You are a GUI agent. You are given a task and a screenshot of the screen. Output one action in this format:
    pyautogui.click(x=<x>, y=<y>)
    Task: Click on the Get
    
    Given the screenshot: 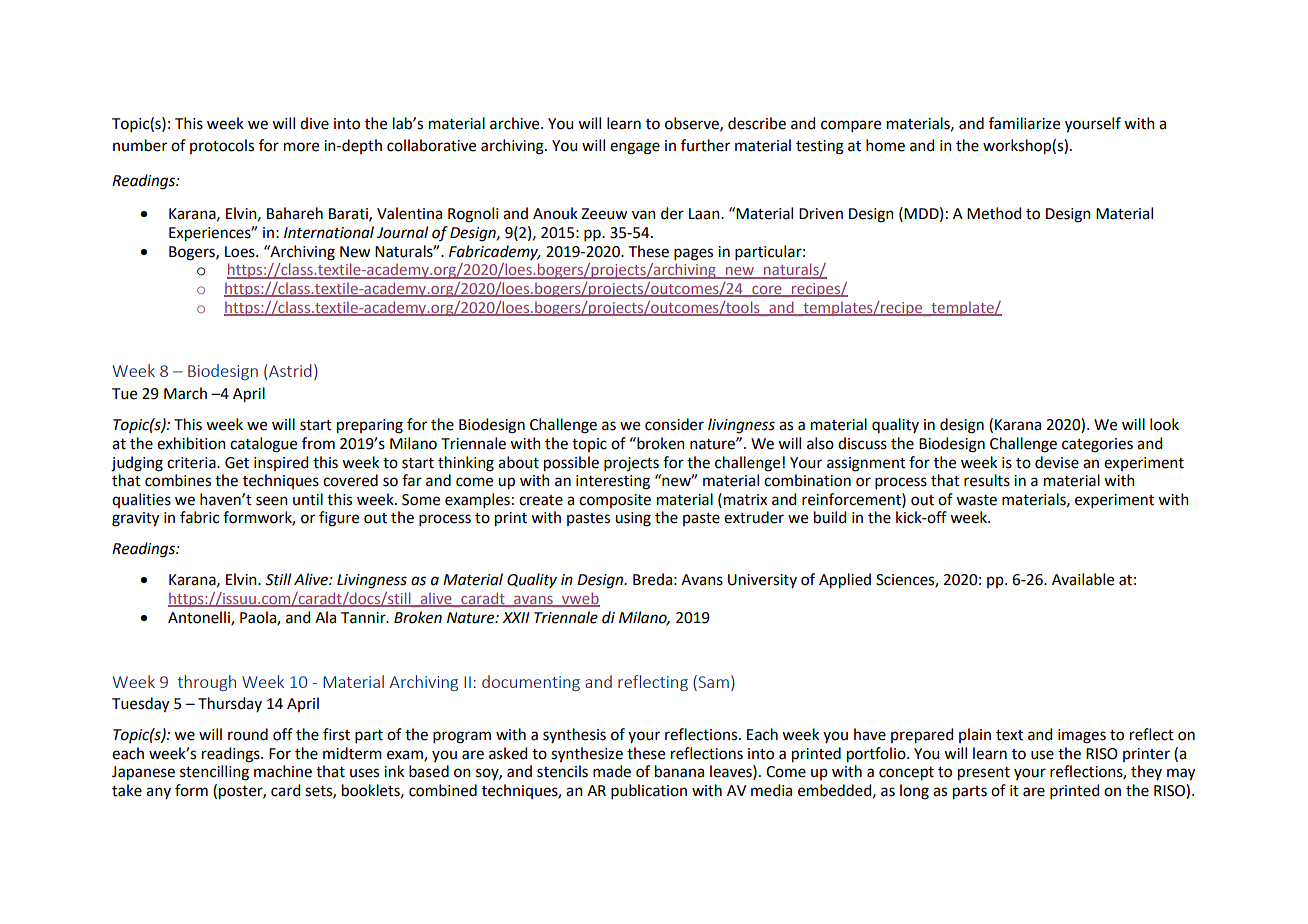 What is the action you would take?
    pyautogui.click(x=237, y=463)
